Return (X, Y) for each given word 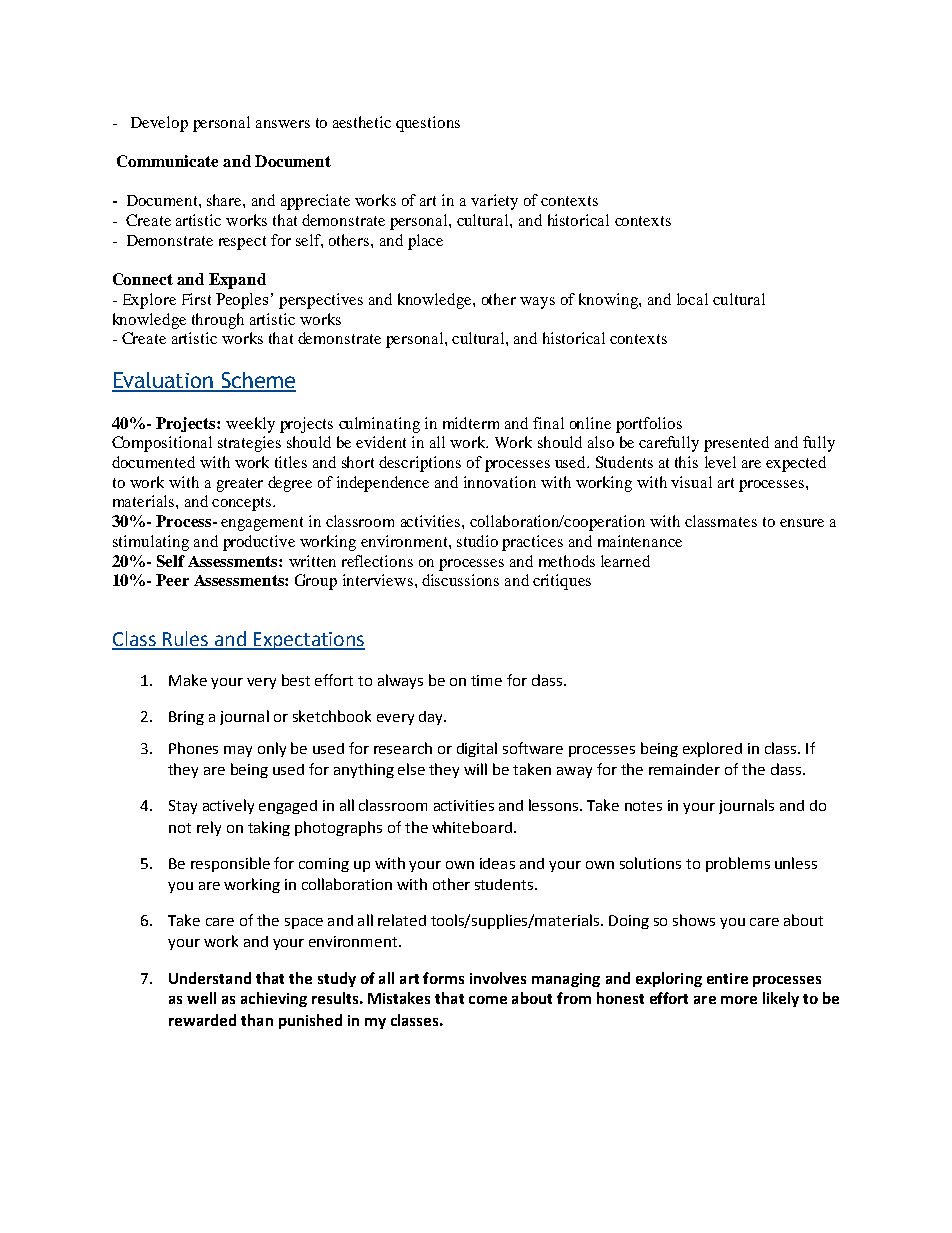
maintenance (640, 541)
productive (259, 543)
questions (428, 124)
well (201, 998)
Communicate (167, 161)
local (692, 299)
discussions (460, 580)
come (488, 1000)
